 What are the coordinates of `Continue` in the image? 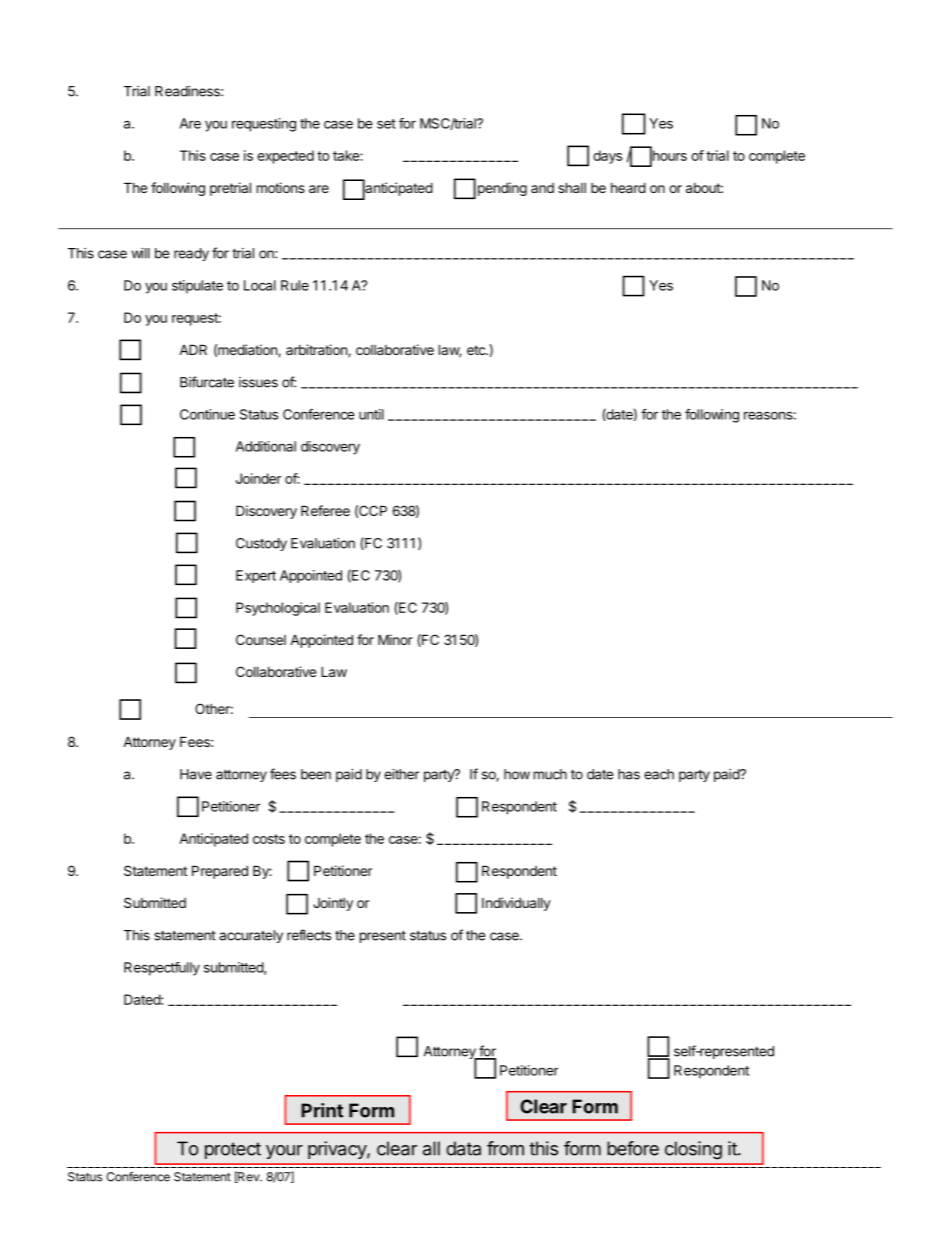 It's located at (207, 414).
